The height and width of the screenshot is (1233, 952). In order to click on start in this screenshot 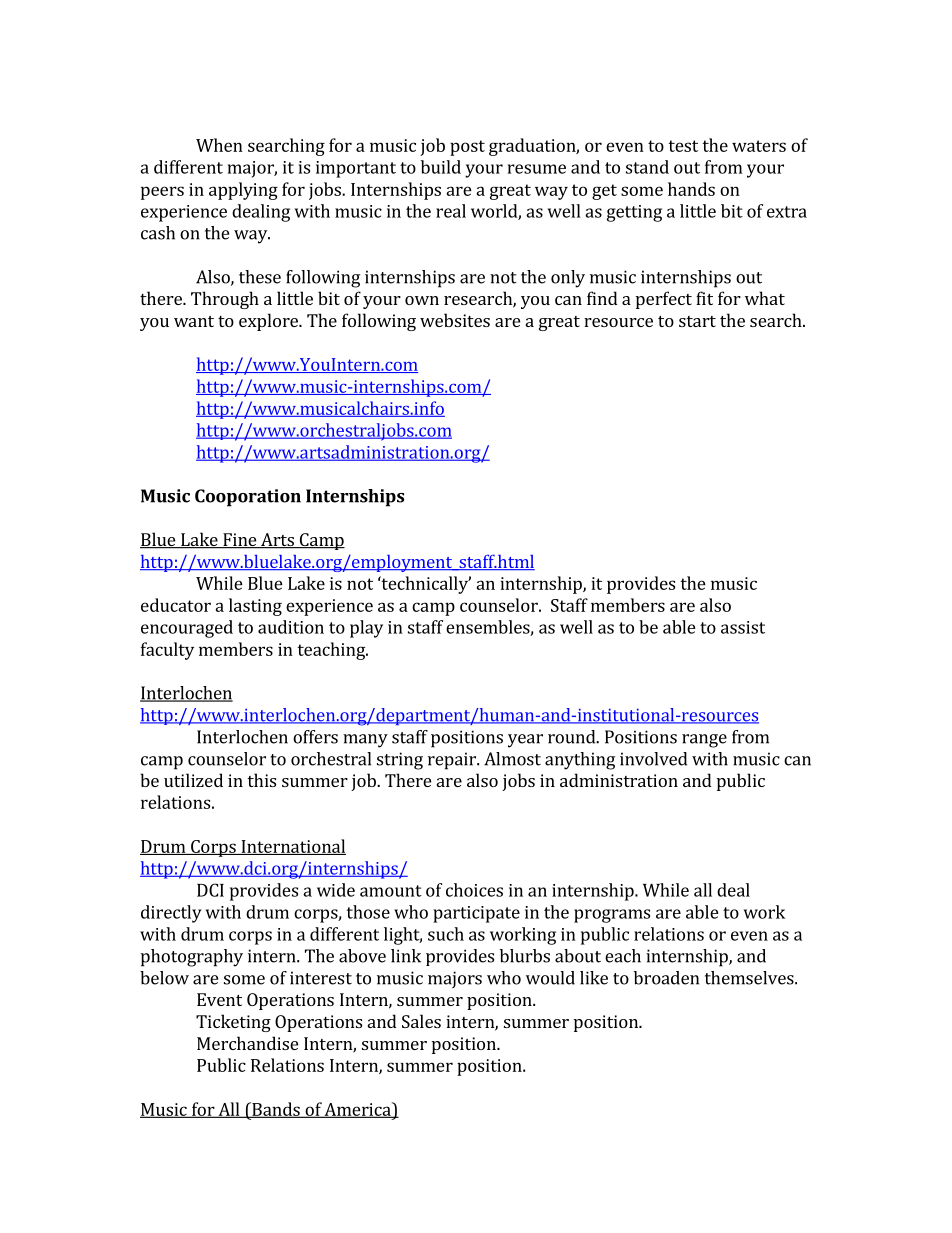, I will do `click(697, 321)`.
